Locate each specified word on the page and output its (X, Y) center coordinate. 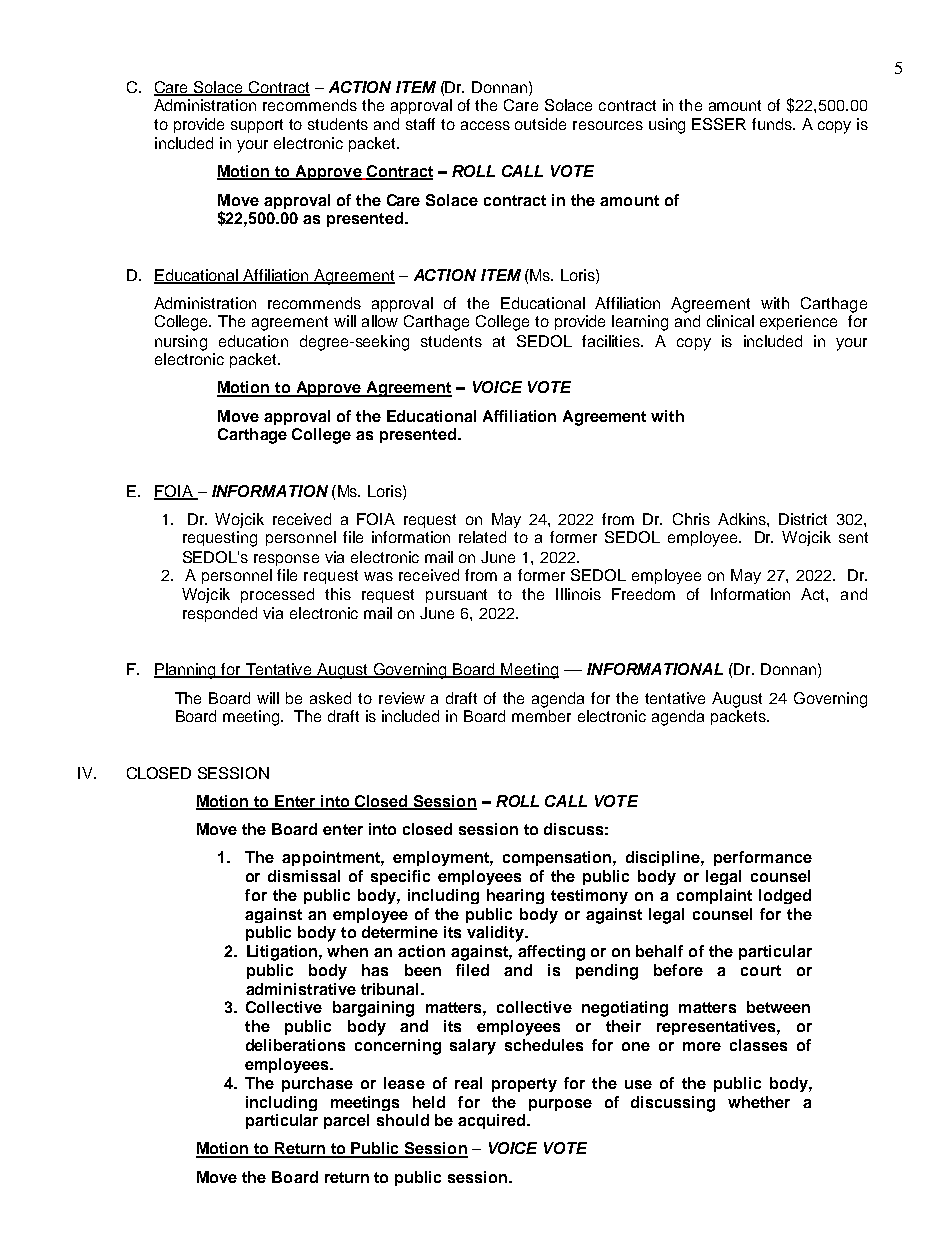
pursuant (456, 596)
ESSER (719, 124)
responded (220, 614)
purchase (317, 1084)
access (485, 125)
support (257, 126)
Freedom (643, 594)
